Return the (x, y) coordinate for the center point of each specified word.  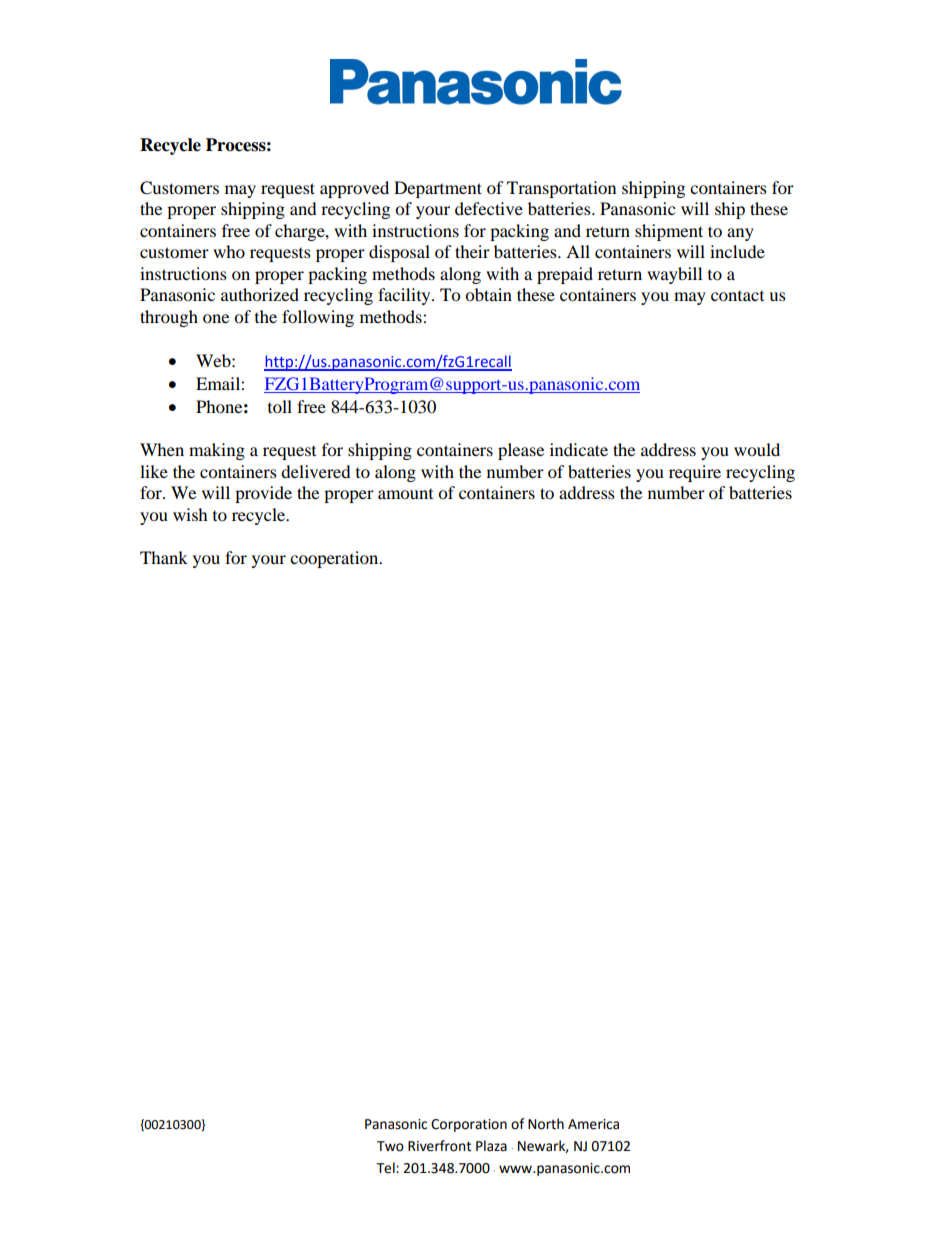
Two (390, 1146)
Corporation (469, 1125)
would (757, 449)
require (695, 473)
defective (489, 208)
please (521, 451)
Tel (386, 1168)
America (593, 1124)
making (217, 451)
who (229, 251)
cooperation (335, 559)
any (740, 234)
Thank (164, 557)
